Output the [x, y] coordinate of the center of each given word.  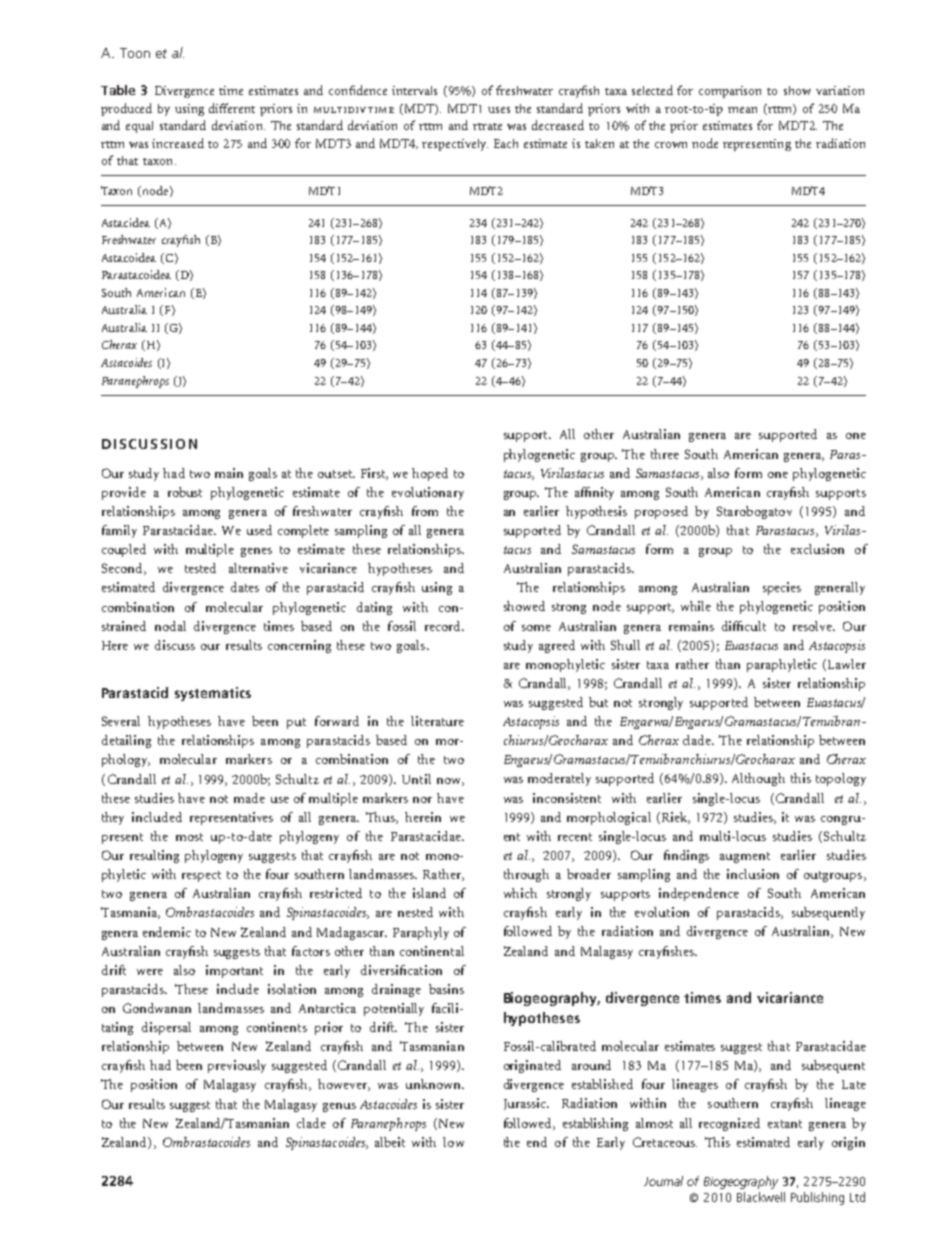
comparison [730, 92]
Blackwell [761, 1197]
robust [185, 492]
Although [758, 779]
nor [422, 800]
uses [499, 110]
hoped [430, 474]
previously [237, 1066]
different [232, 108]
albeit [390, 1142]
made [249, 798]
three [665, 454]
